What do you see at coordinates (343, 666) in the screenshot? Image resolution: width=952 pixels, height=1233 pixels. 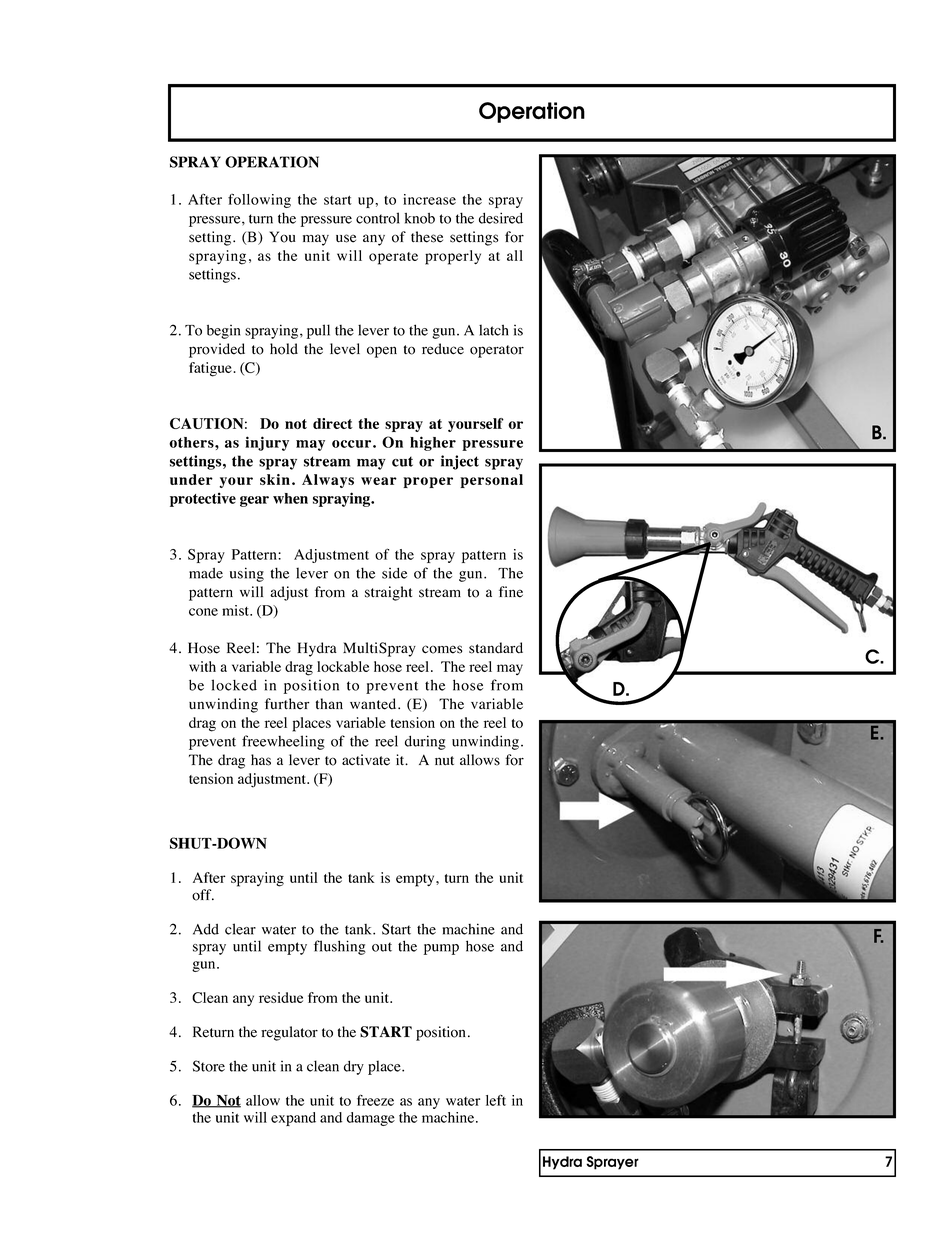 I see `lockable` at bounding box center [343, 666].
